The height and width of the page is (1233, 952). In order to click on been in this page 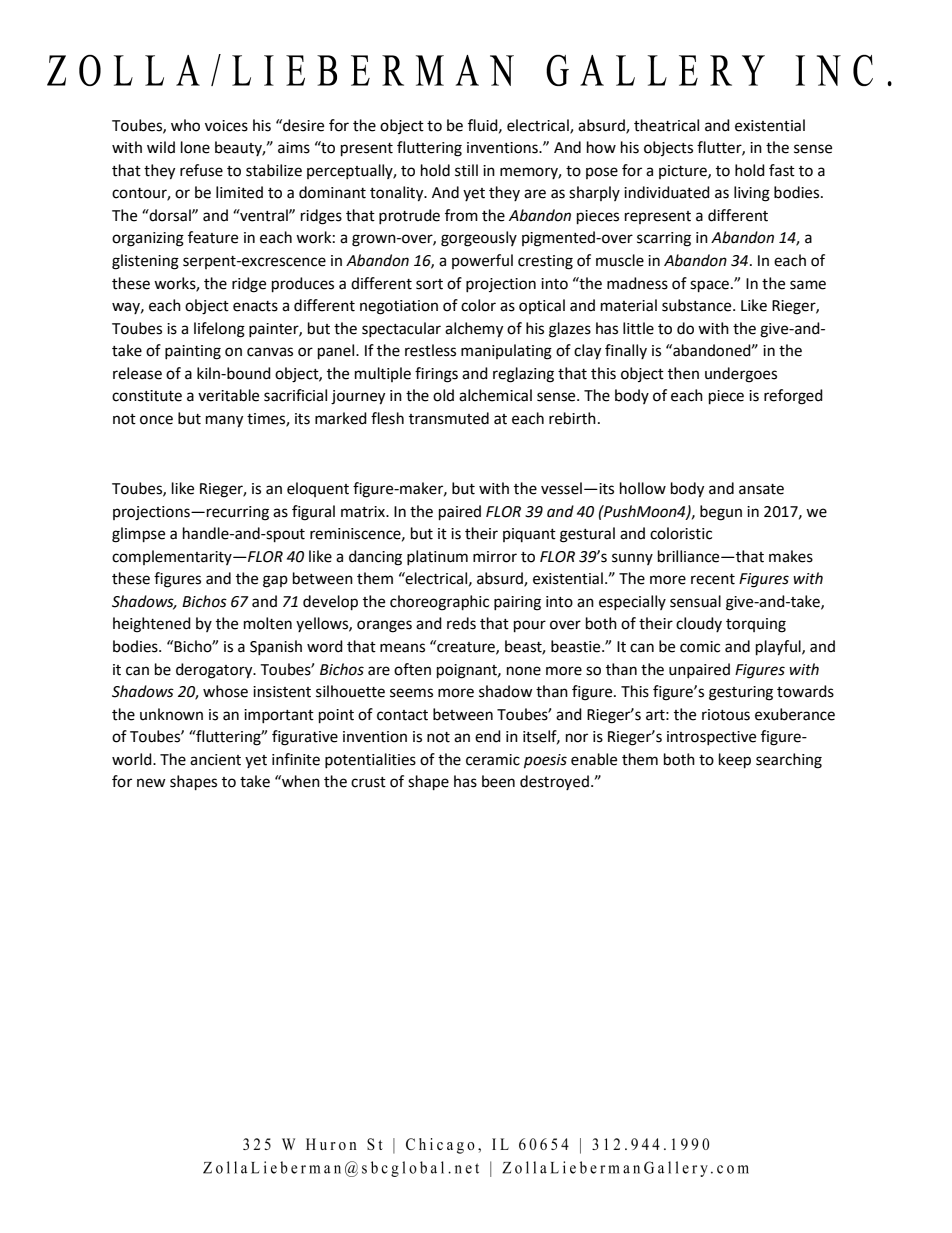, I will do `click(498, 781)`.
